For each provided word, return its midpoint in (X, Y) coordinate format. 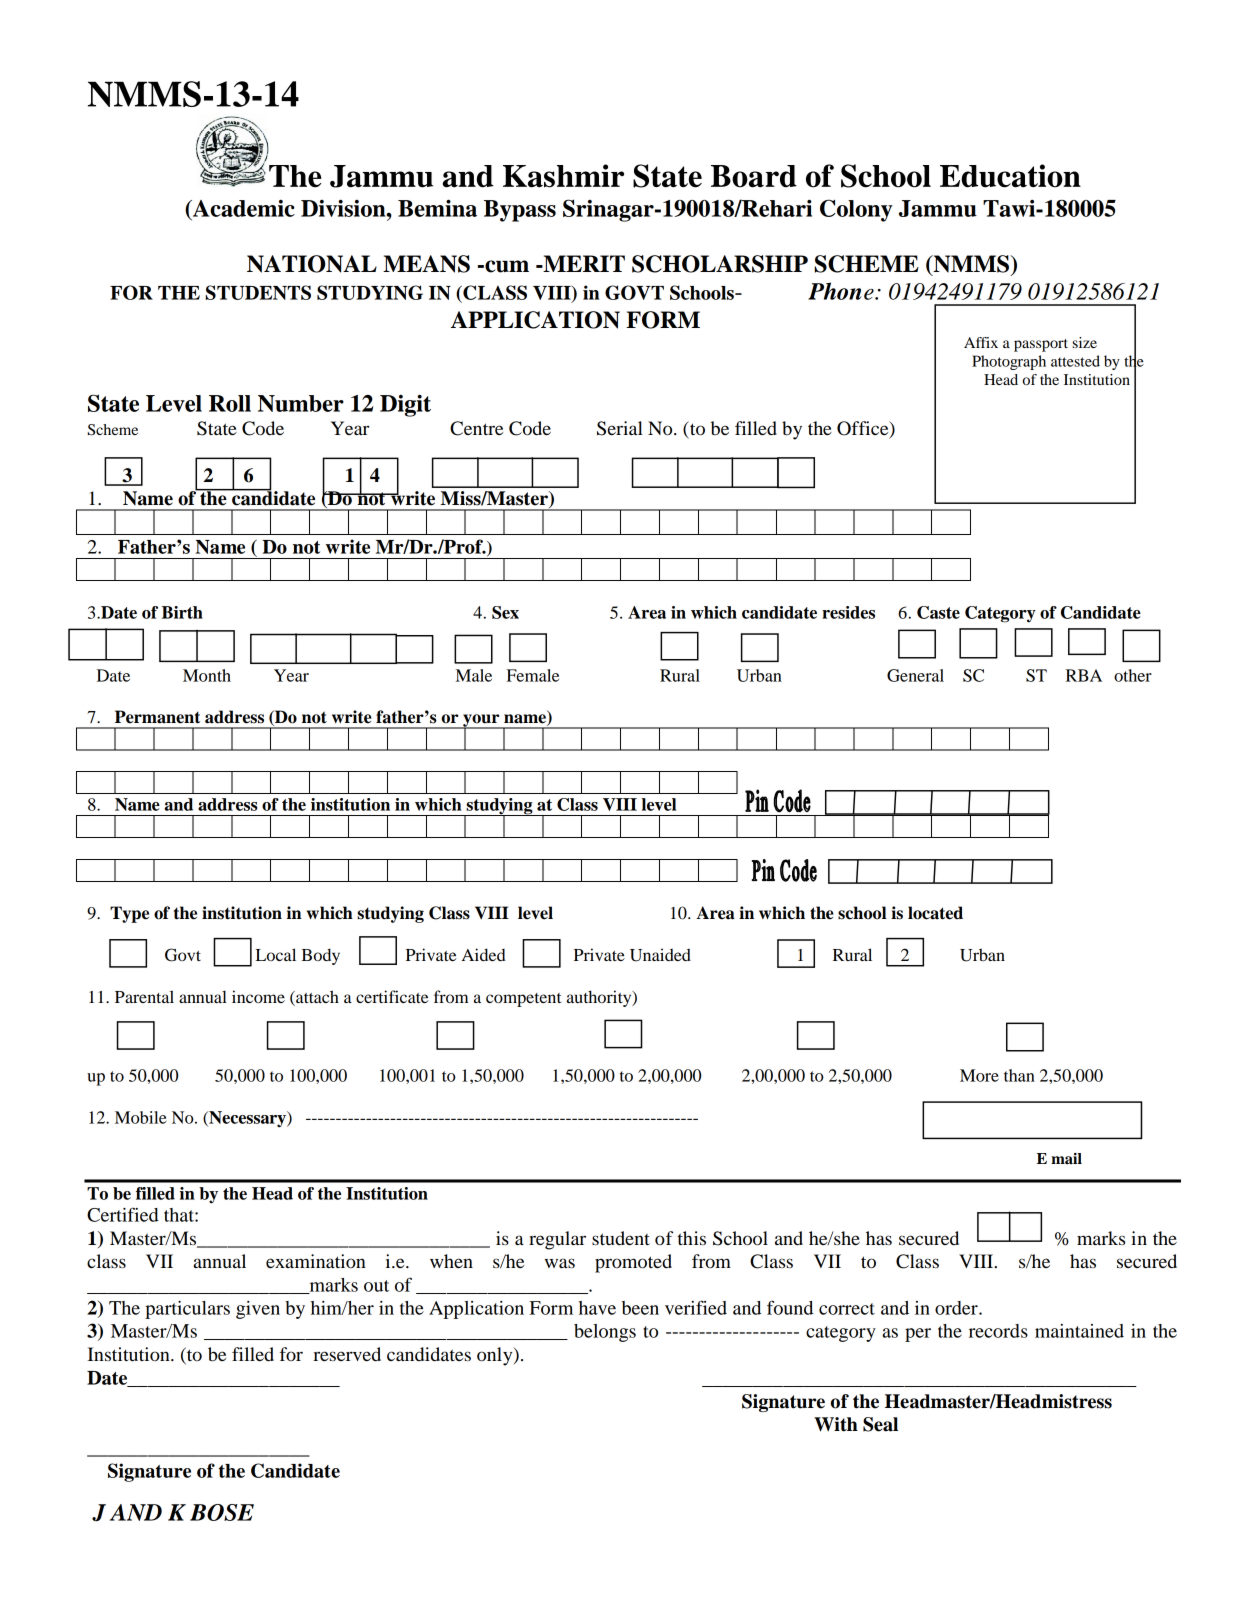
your (481, 721)
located (935, 913)
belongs (605, 1333)
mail (1066, 1158)
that (180, 1215)
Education (1010, 176)
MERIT (583, 263)
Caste (938, 612)
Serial (620, 428)
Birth (182, 612)
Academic (242, 209)
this (692, 1238)
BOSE (222, 1512)
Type (129, 914)
